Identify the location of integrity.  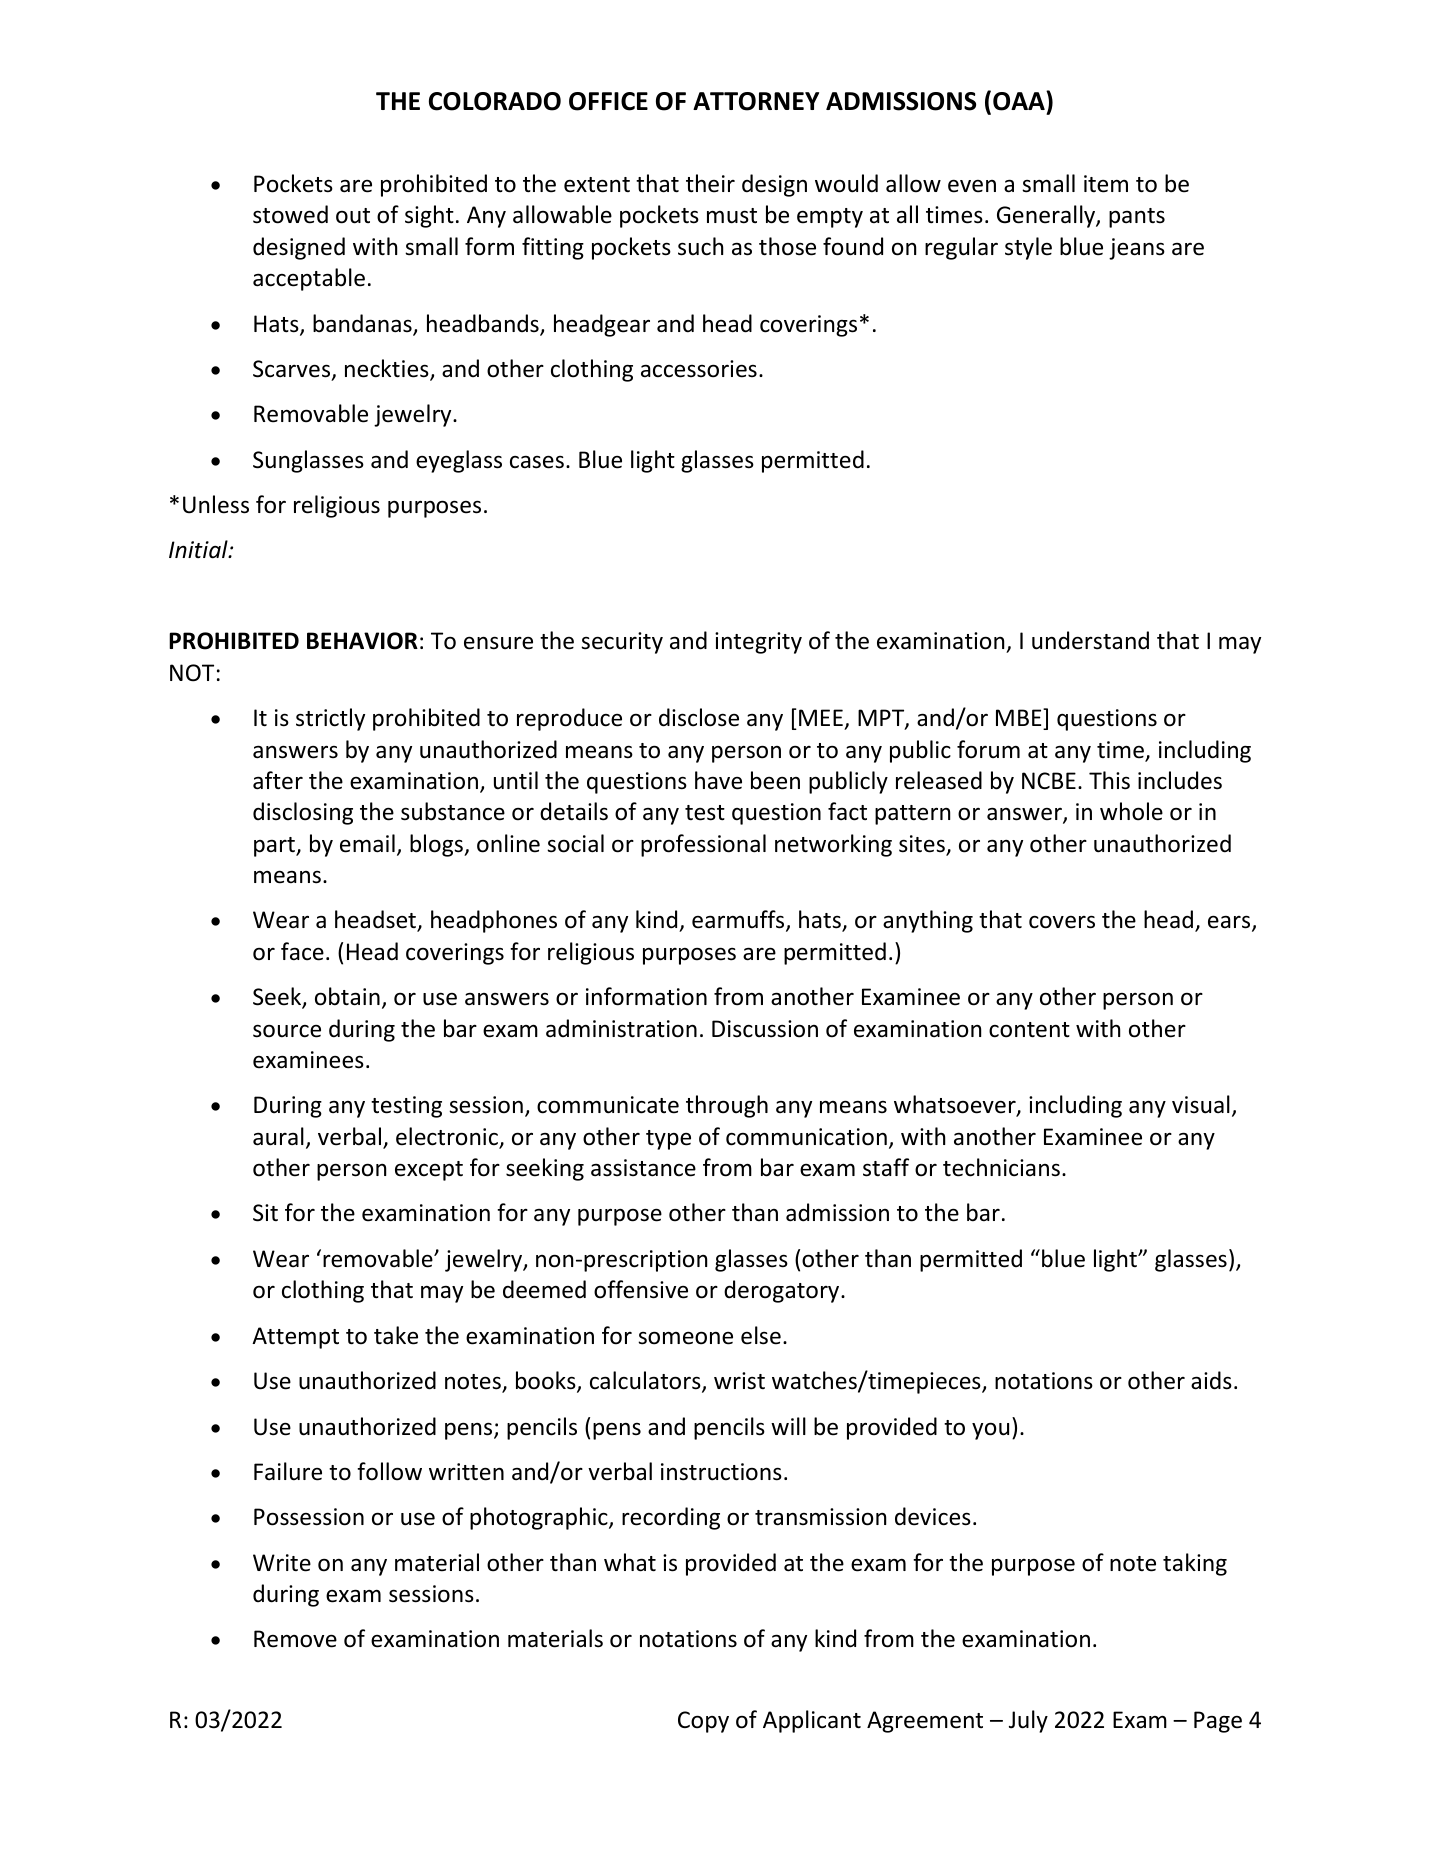
(758, 643).
